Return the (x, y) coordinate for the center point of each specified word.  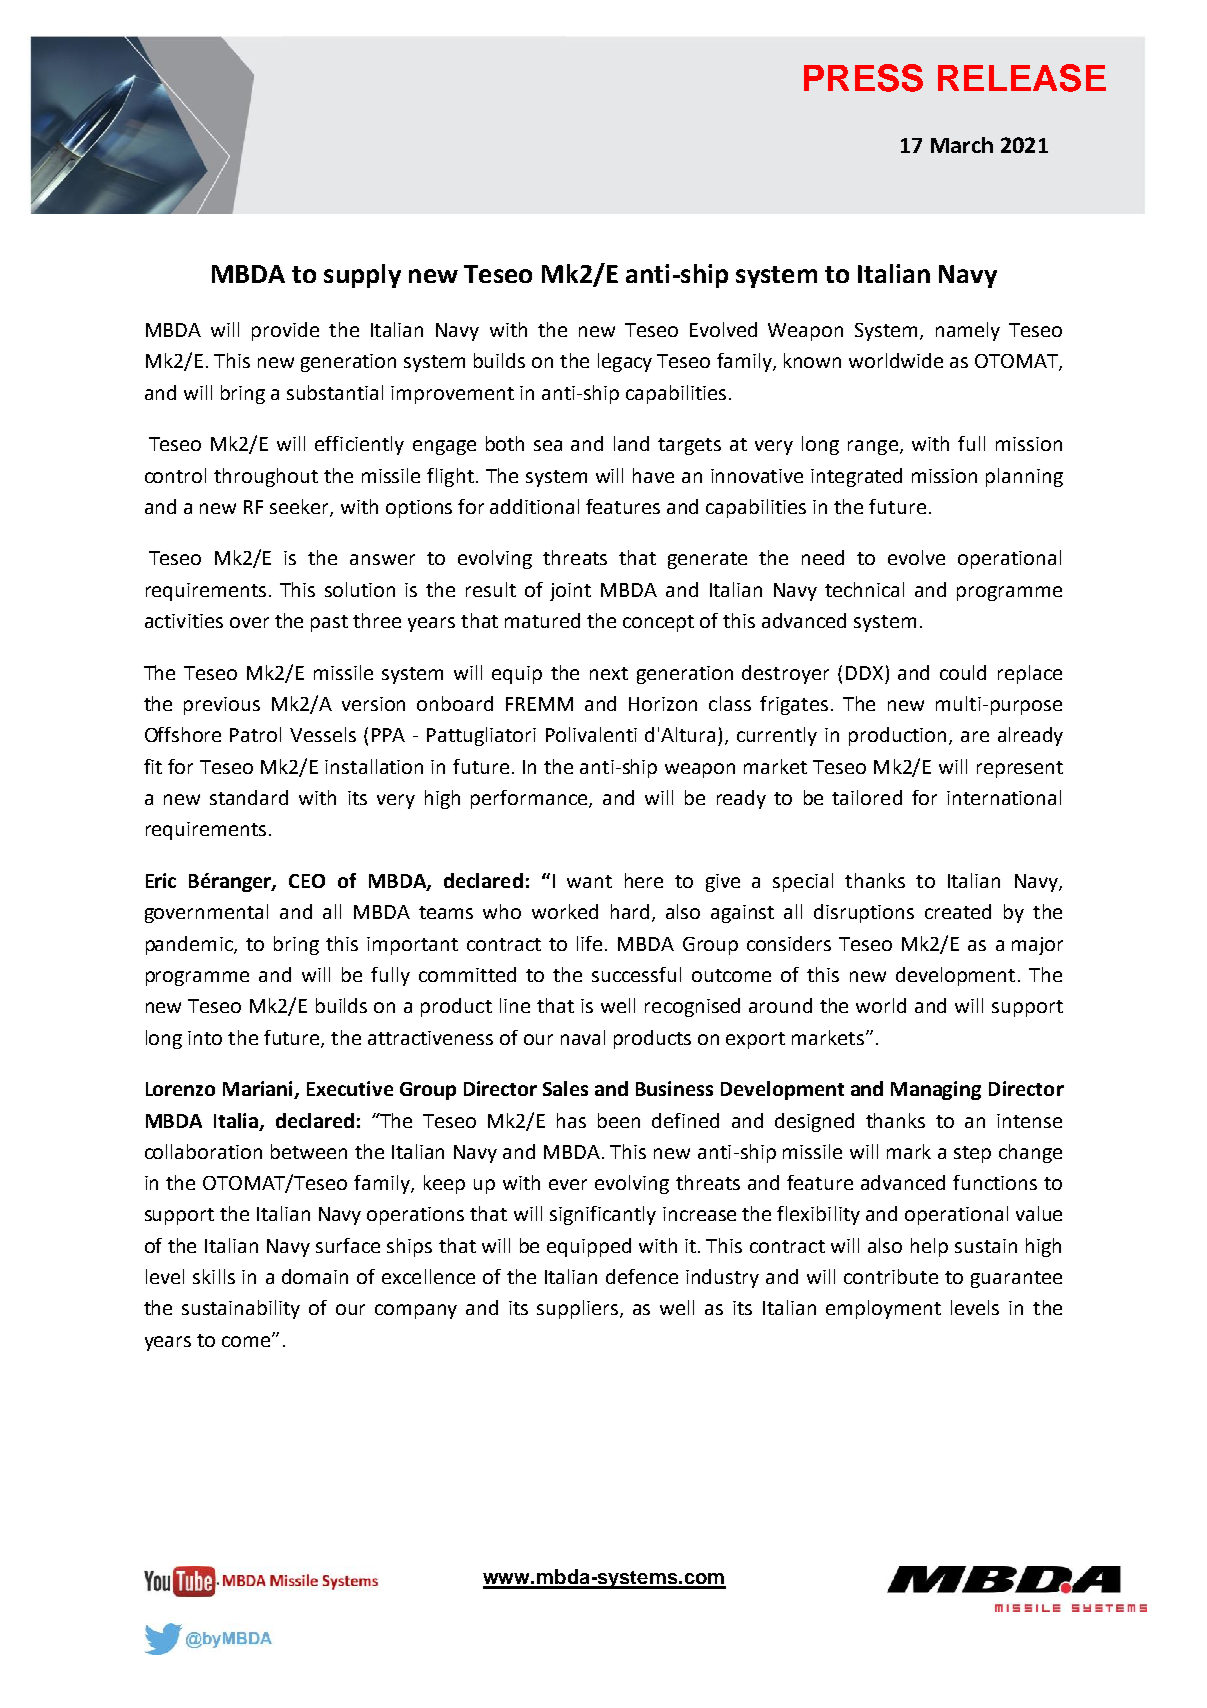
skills (214, 1276)
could (963, 672)
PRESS (863, 78)
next (609, 673)
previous (222, 706)
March (962, 145)
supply (362, 276)
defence (642, 1276)
